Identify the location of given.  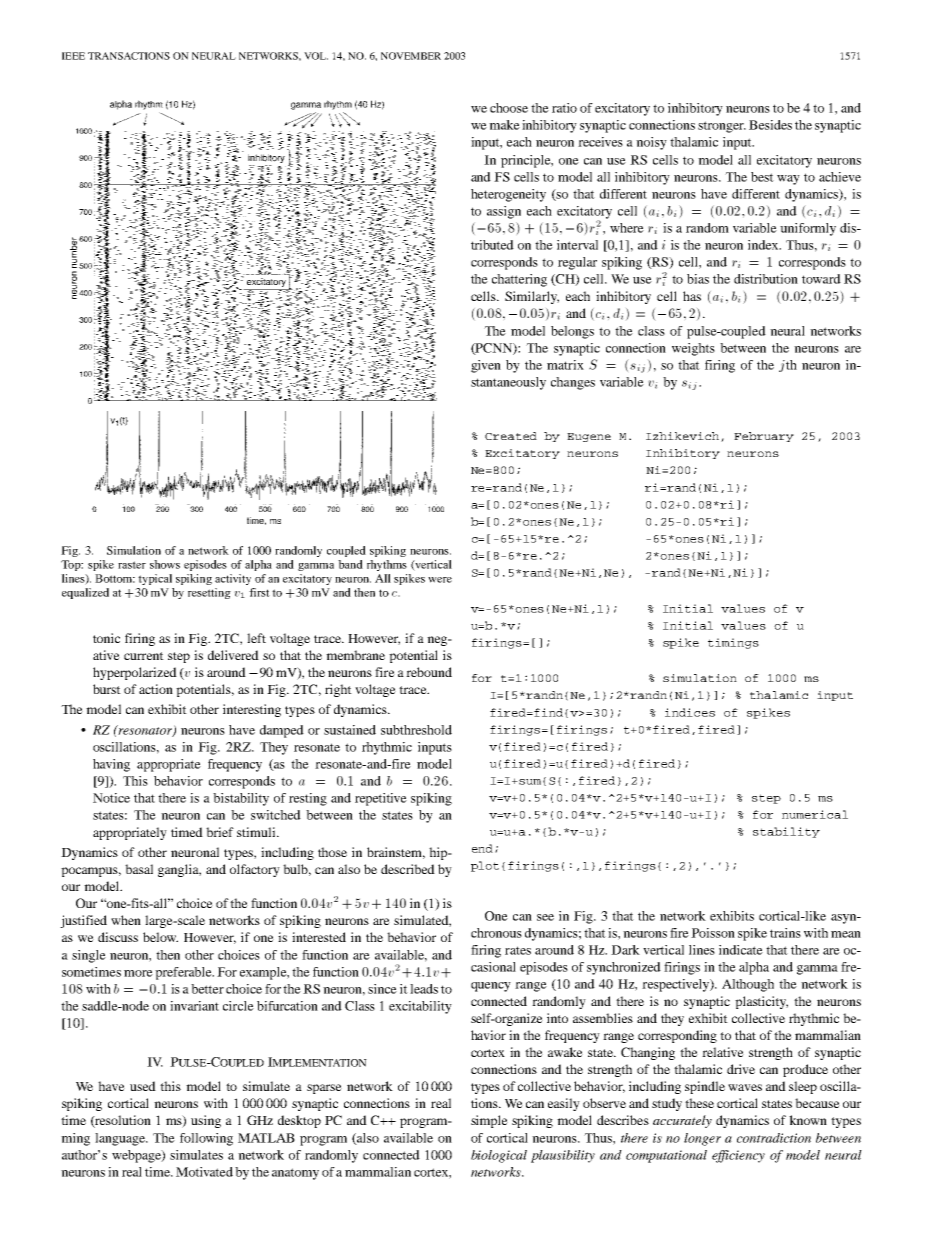
(486, 366).
